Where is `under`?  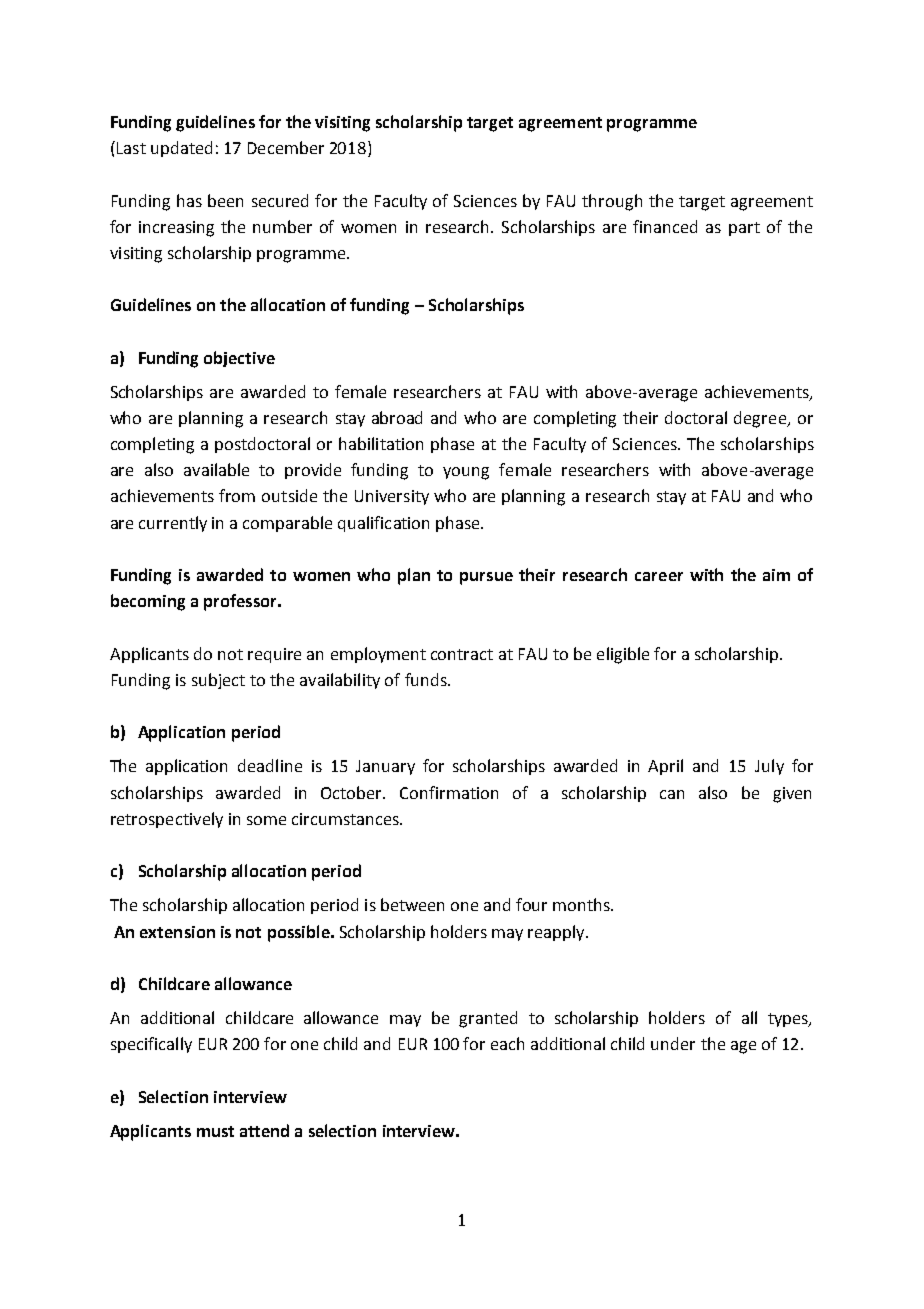 under is located at coordinates (673, 1043).
